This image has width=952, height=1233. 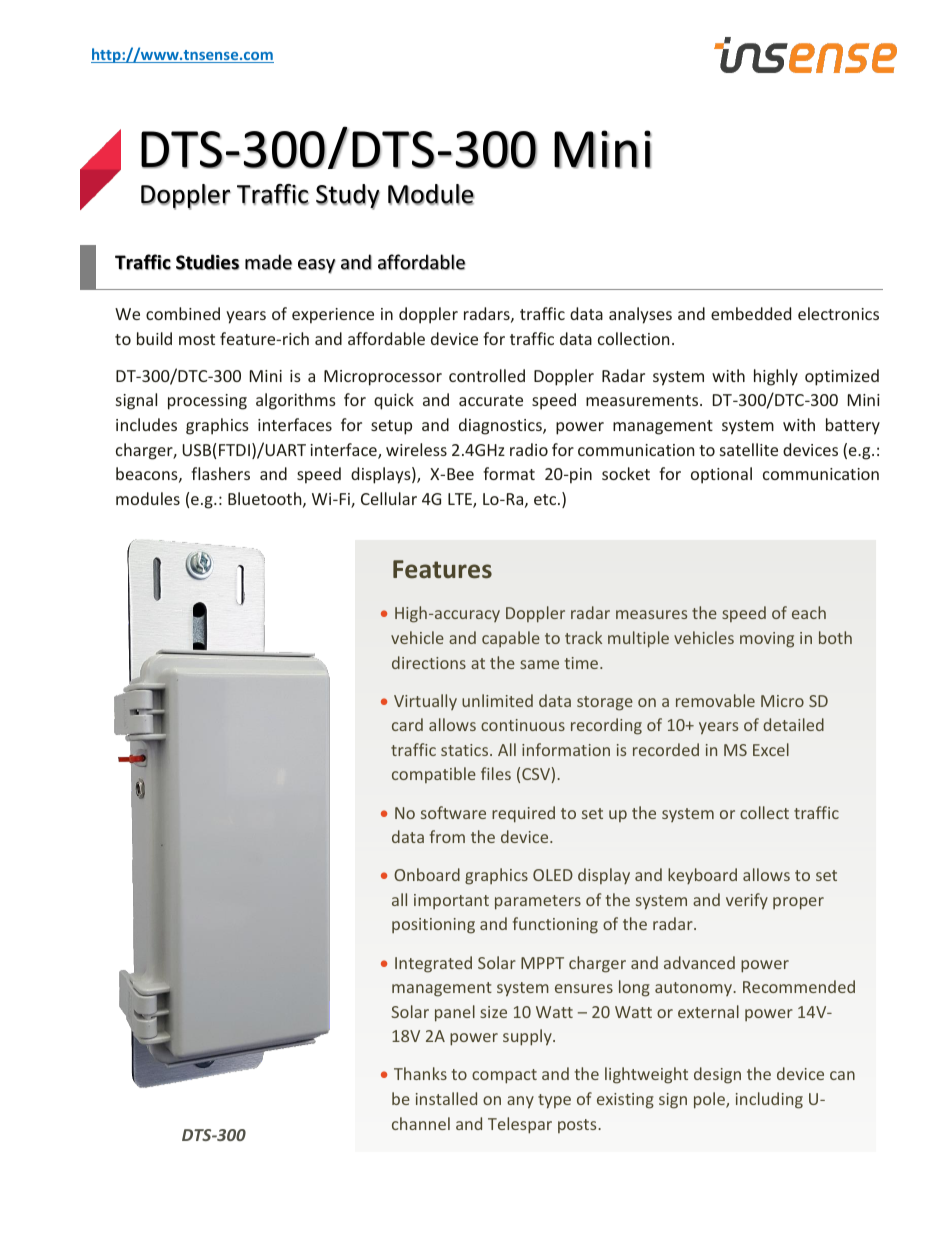 I want to click on processing, so click(x=207, y=402).
